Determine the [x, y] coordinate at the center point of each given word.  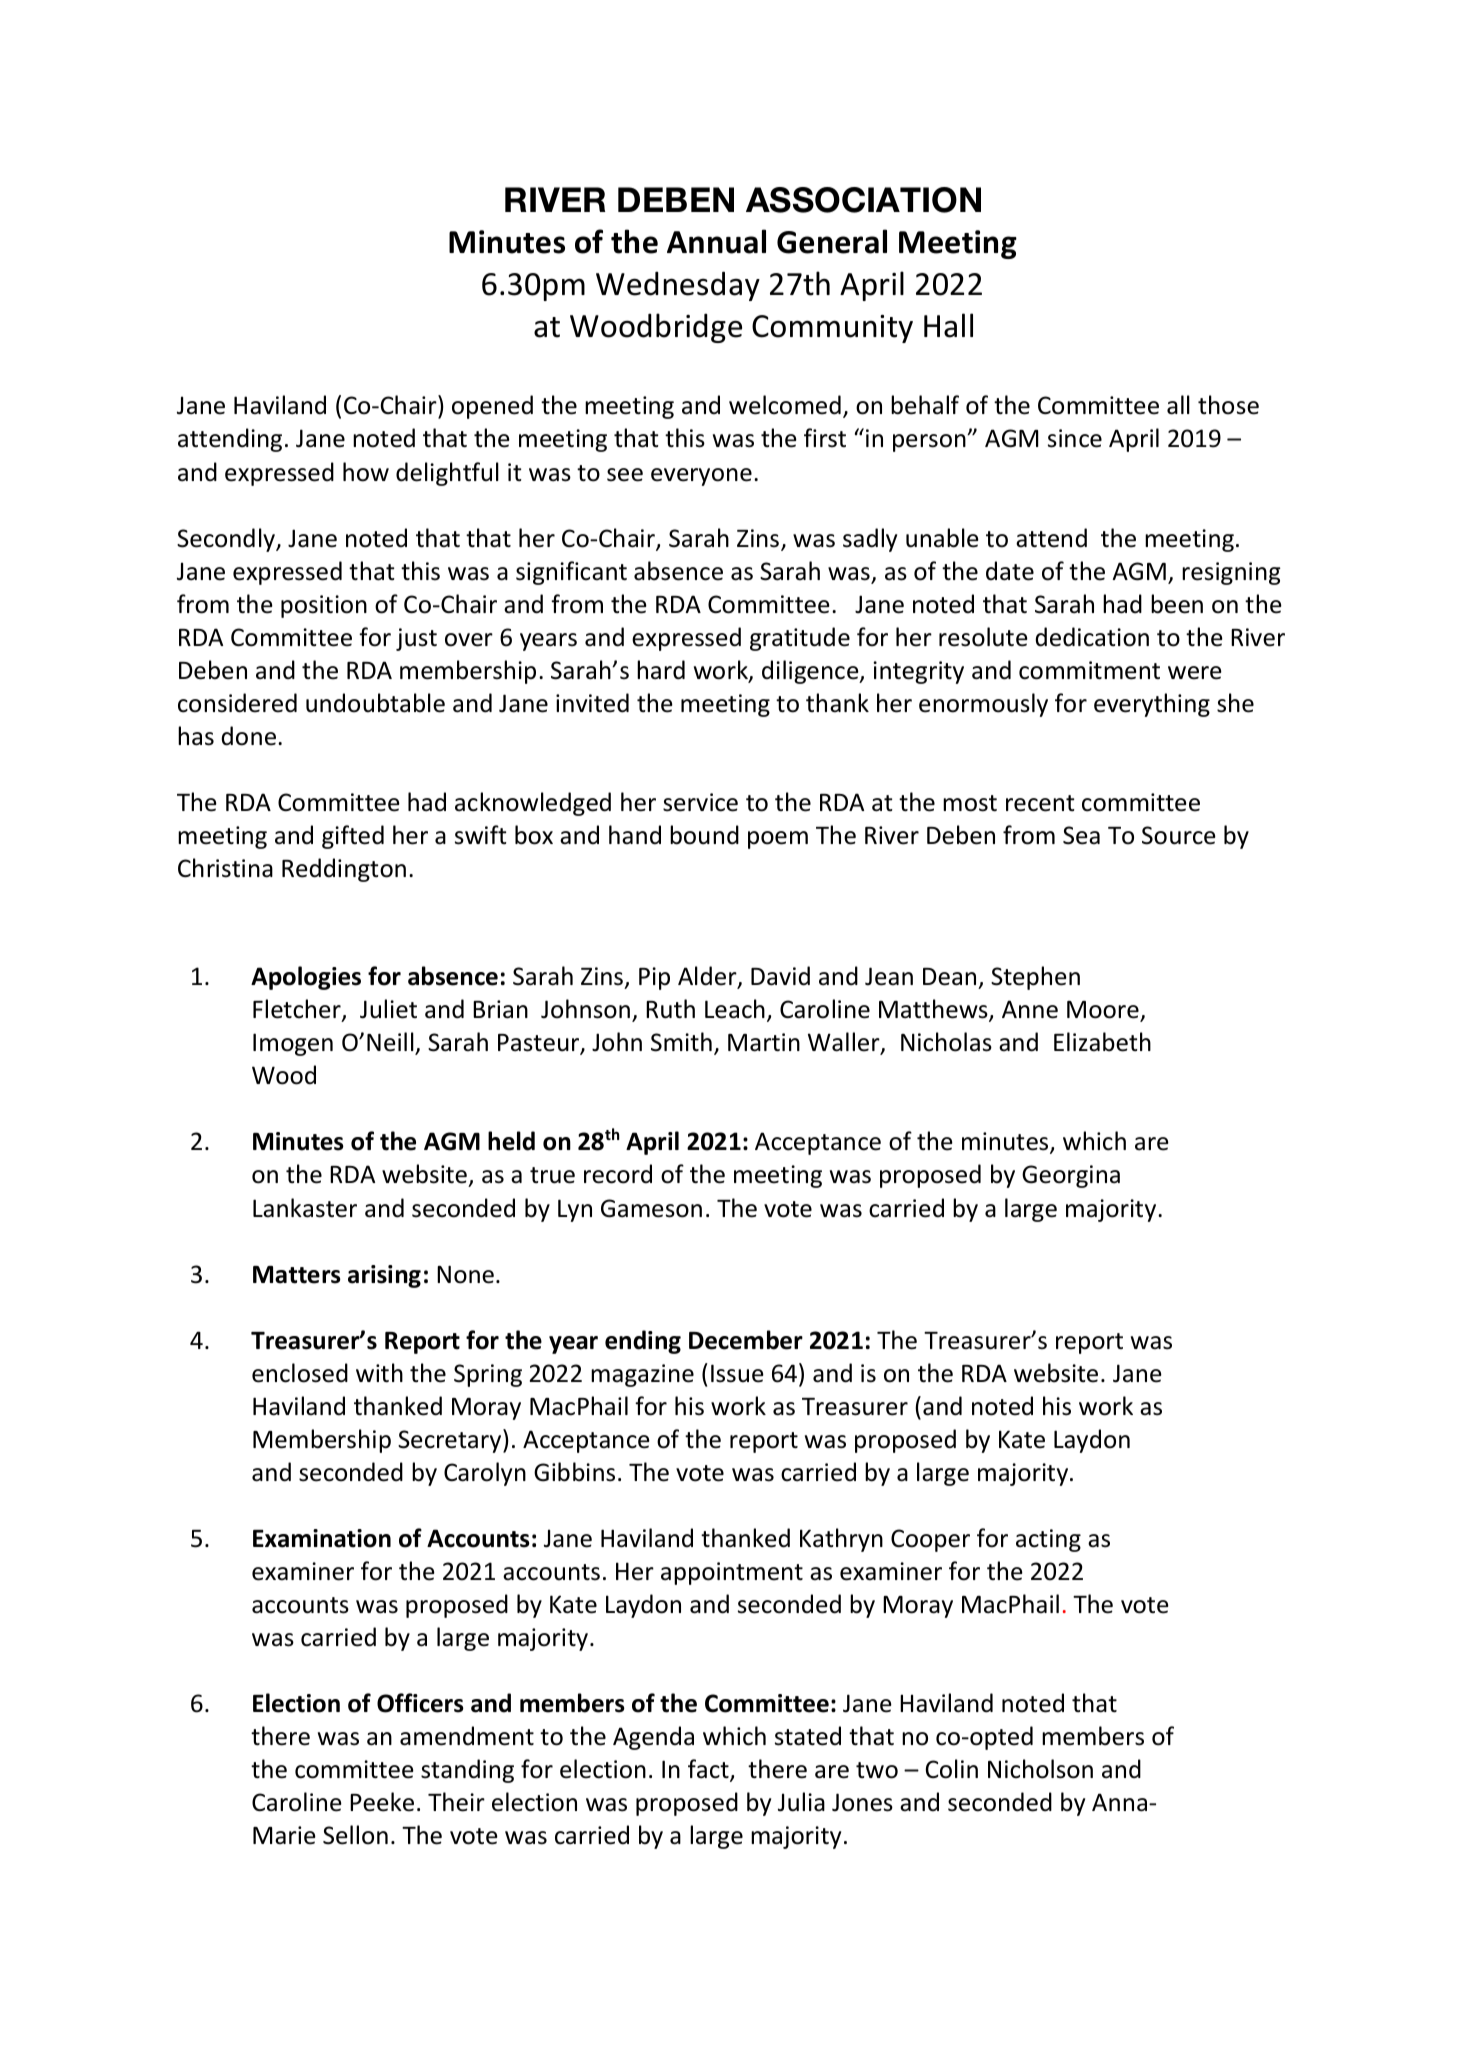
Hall [948, 325]
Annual [716, 241]
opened [492, 407]
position [324, 606]
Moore [1103, 1010]
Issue [737, 1373]
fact [709, 1770]
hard [661, 670]
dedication [1092, 637]
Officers [420, 1703]
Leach [735, 1009]
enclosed [300, 1373]
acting [1048, 1540]
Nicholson [1040, 1769]
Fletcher [298, 1010]
